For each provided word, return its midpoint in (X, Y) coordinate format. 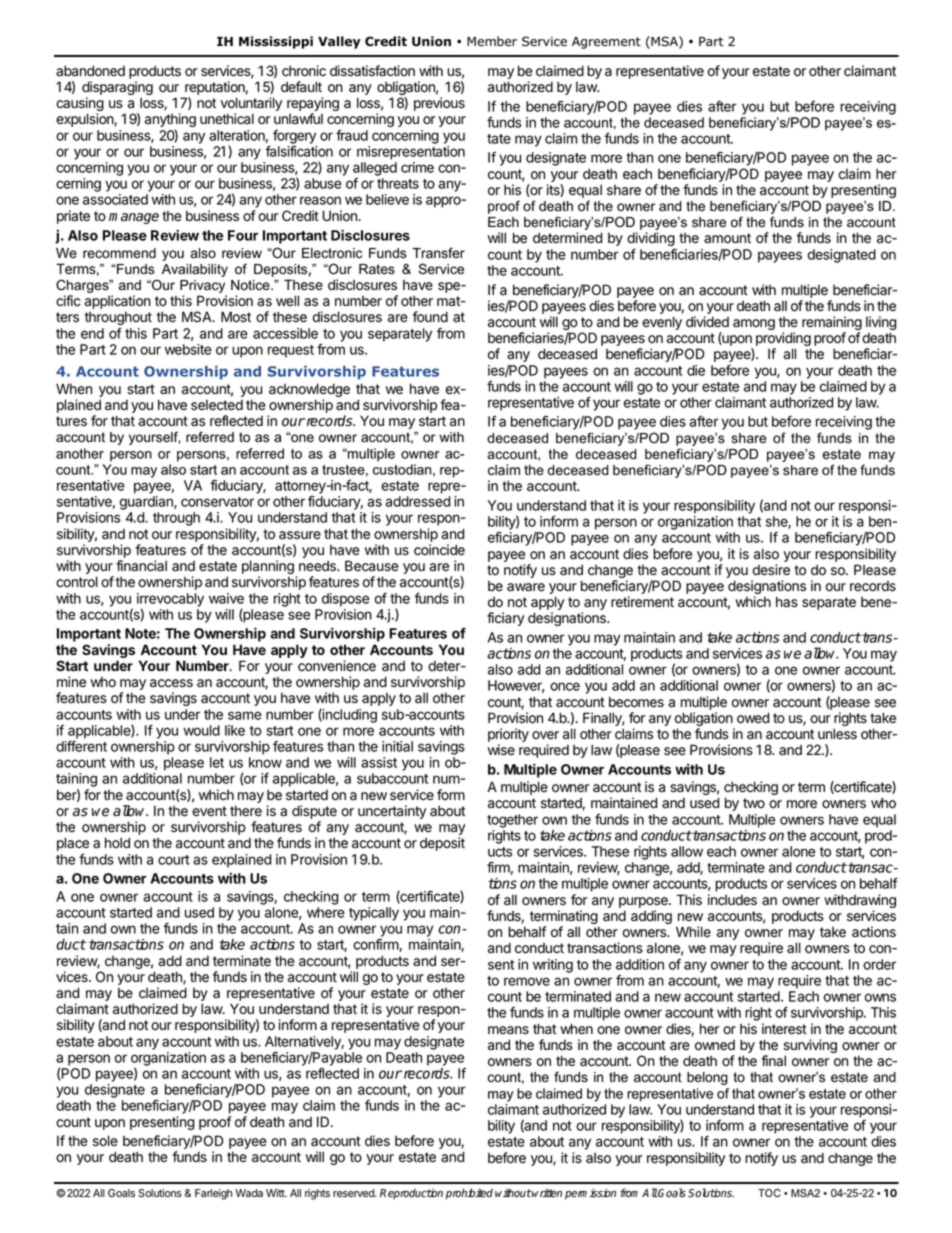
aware (526, 587)
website (188, 349)
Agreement (606, 43)
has (787, 601)
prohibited (469, 1194)
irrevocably (170, 601)
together (512, 821)
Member (492, 41)
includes (732, 900)
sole (105, 1141)
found (430, 317)
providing (783, 340)
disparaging (117, 89)
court (174, 860)
